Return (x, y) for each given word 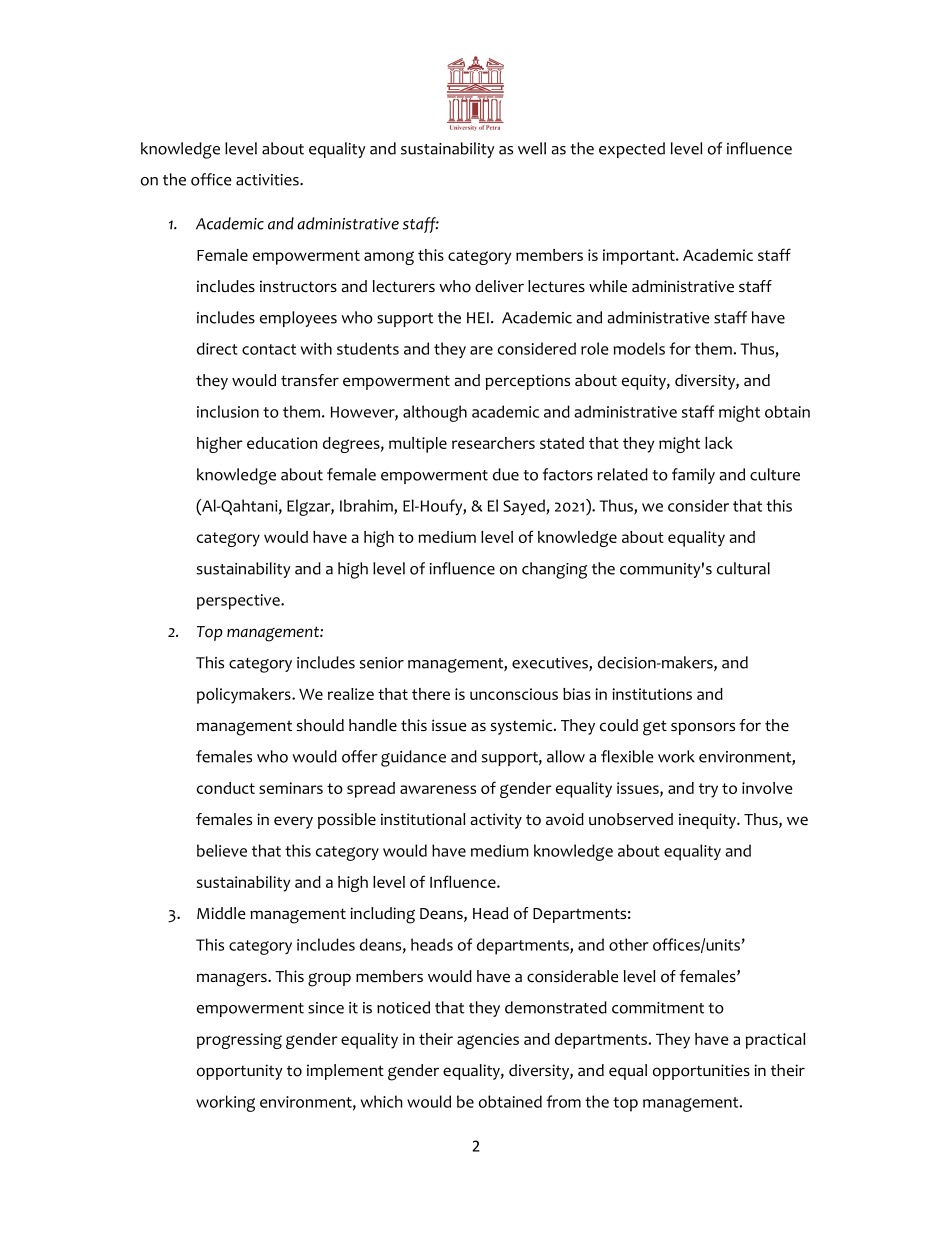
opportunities (701, 1072)
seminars (291, 788)
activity (496, 821)
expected (632, 150)
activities (268, 180)
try (708, 790)
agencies (488, 1041)
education (282, 443)
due (506, 474)
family (693, 476)
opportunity (240, 1072)
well (532, 148)
